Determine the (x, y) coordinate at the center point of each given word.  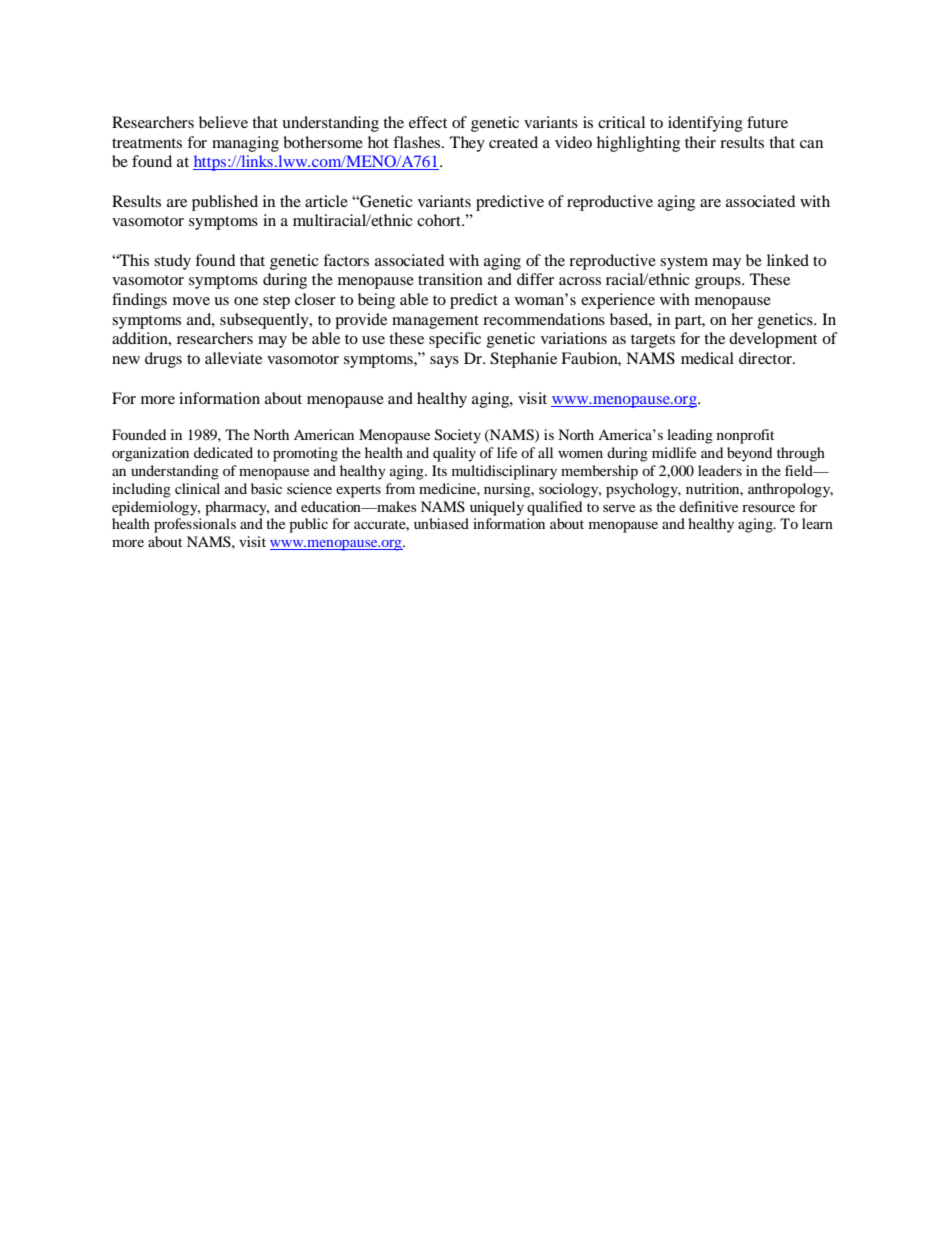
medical (707, 358)
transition (450, 279)
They (467, 144)
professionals (195, 525)
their (700, 142)
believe (223, 122)
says (444, 362)
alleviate (233, 358)
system (684, 263)
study (172, 262)
